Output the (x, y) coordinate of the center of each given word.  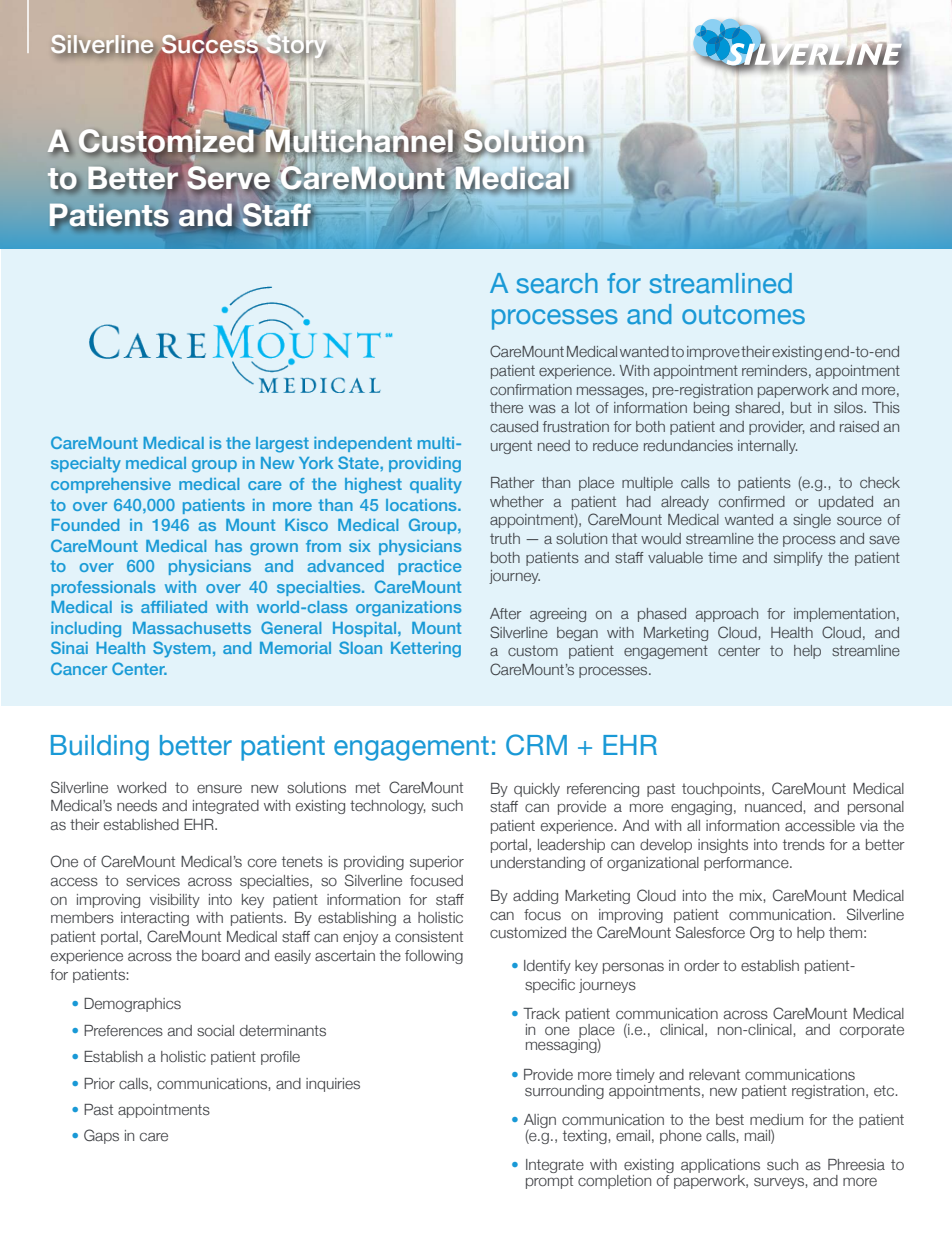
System (182, 649)
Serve (230, 179)
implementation (844, 615)
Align (540, 1122)
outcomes (743, 315)
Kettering (426, 650)
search (557, 283)
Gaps (101, 1136)
